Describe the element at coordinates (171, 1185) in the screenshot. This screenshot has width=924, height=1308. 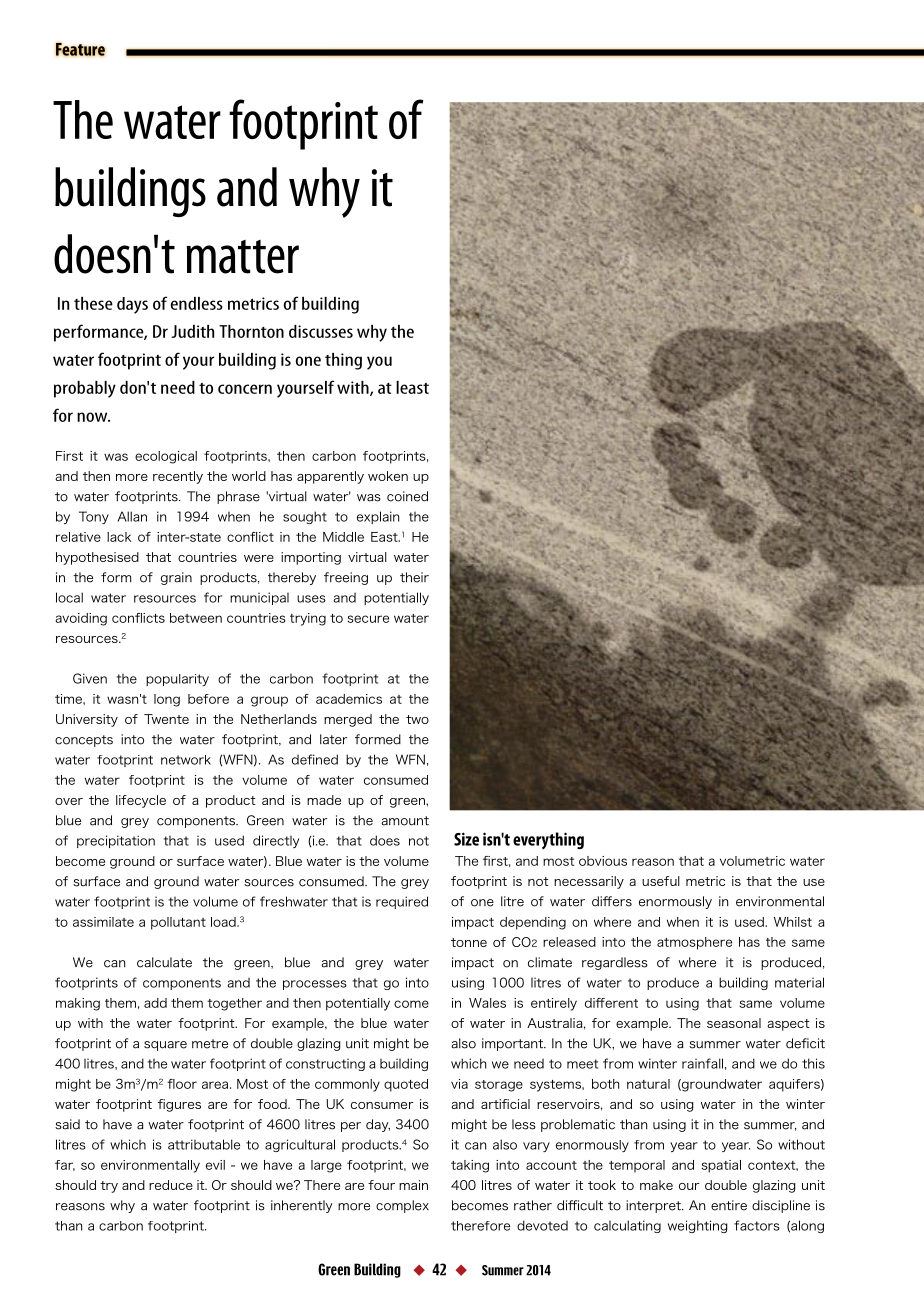
I see `reduce` at that location.
